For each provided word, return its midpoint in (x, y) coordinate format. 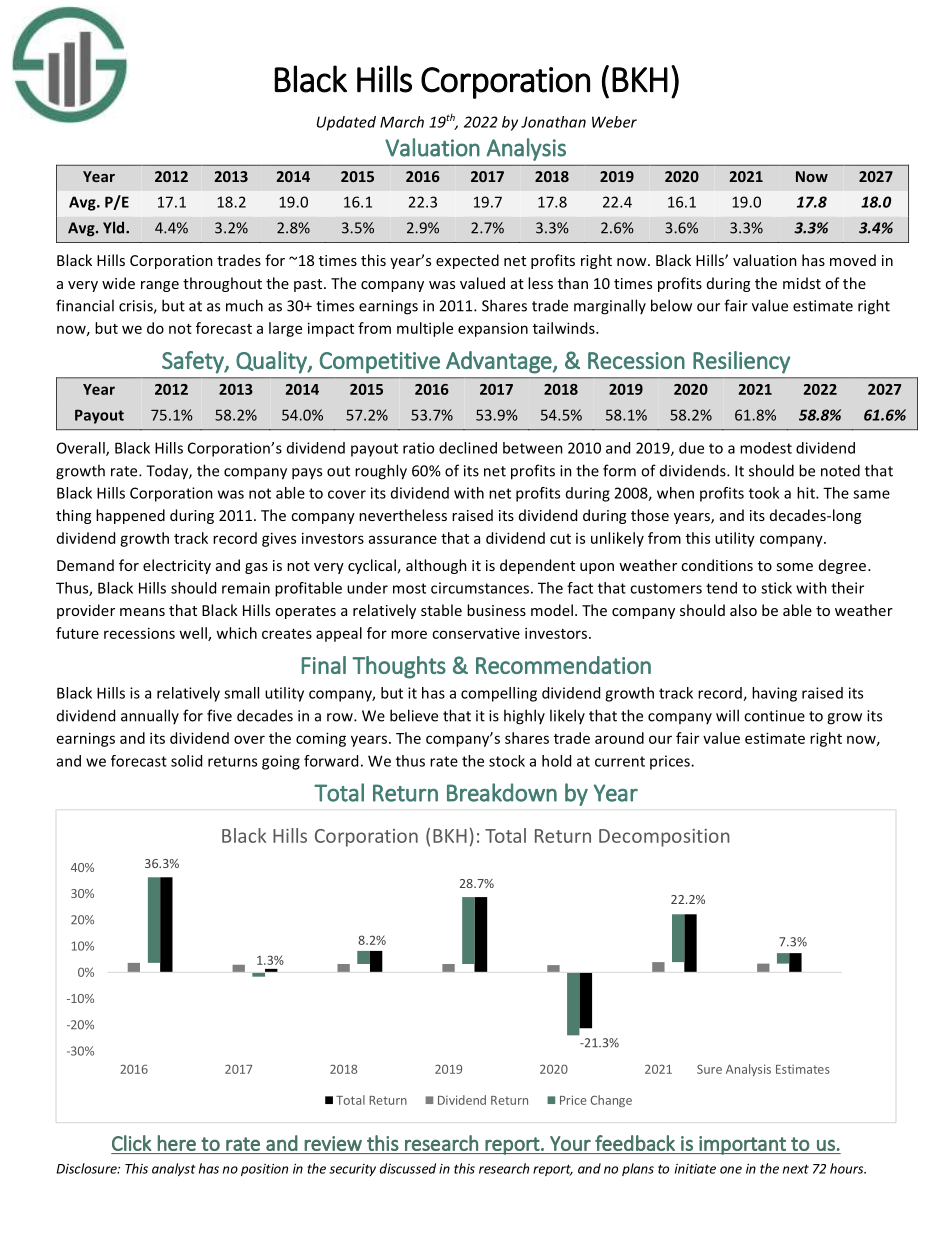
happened (130, 516)
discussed (408, 1168)
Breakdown (502, 792)
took (764, 493)
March (402, 122)
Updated (346, 123)
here (177, 1143)
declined (468, 448)
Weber (614, 122)
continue (774, 716)
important (742, 1145)
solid (186, 761)
